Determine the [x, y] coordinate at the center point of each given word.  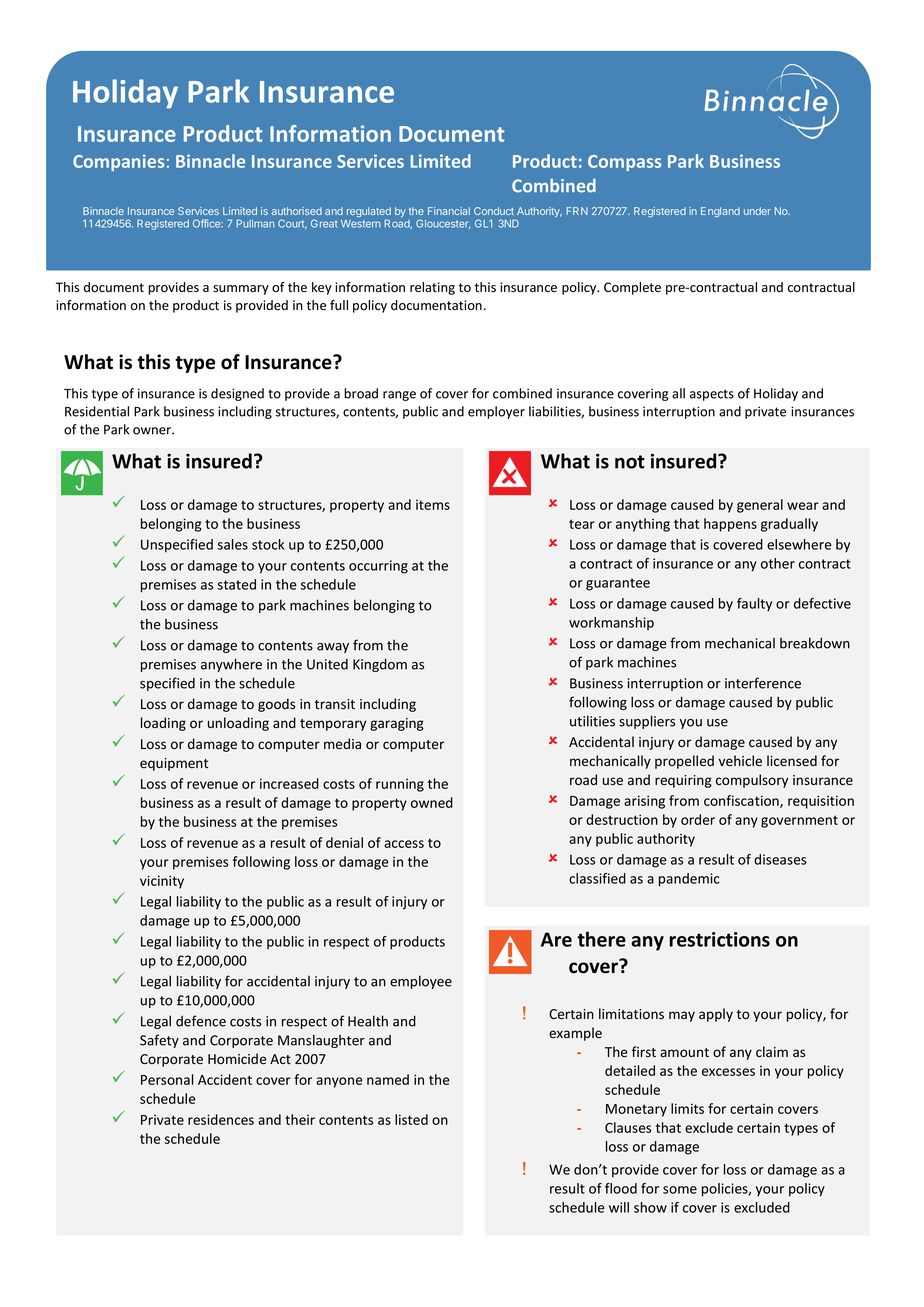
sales [233, 544]
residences [221, 1119]
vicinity [162, 882]
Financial [449, 211]
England [720, 212]
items [433, 505]
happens [730, 525]
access [404, 844]
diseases [780, 859]
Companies [118, 162]
